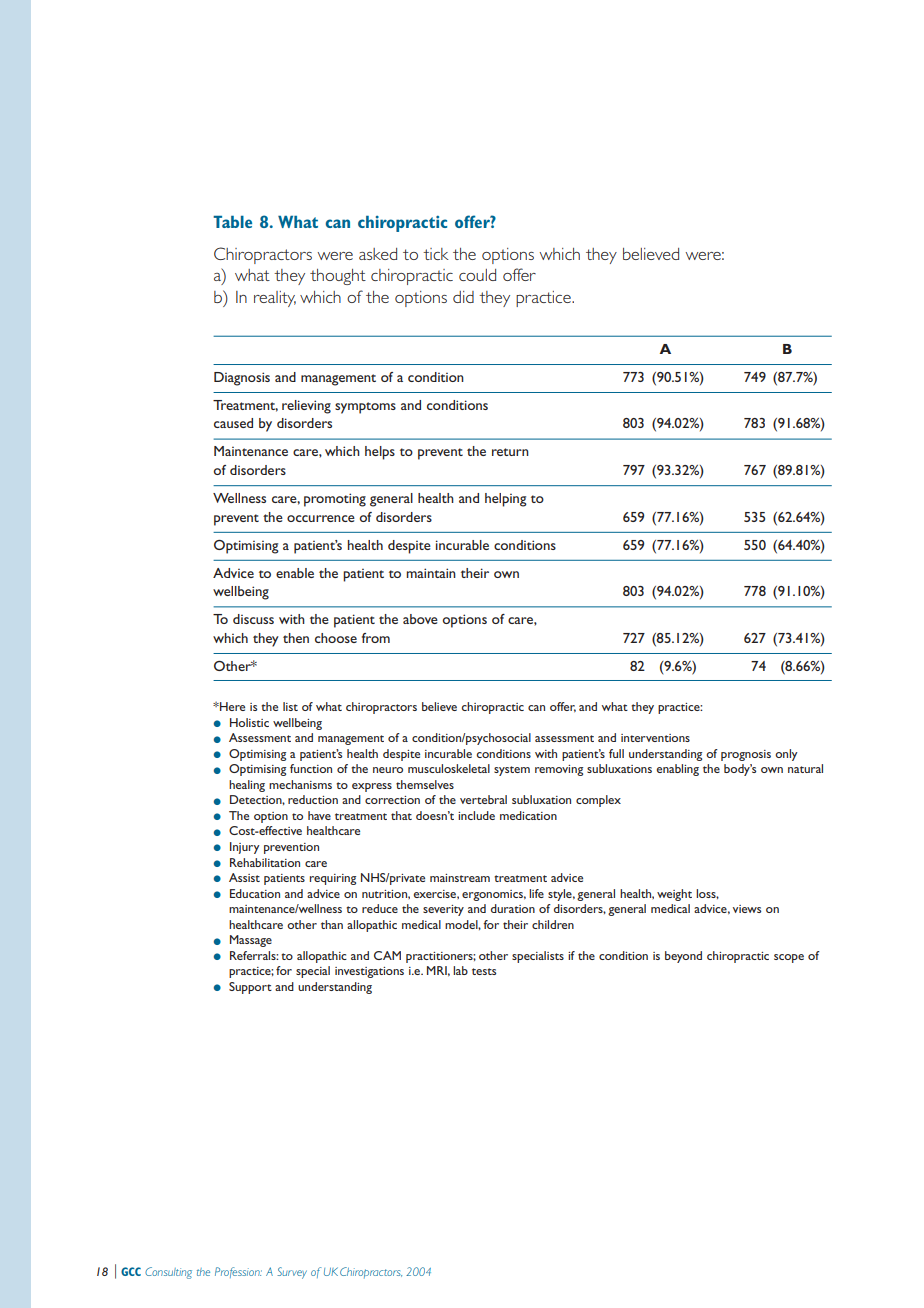 The height and width of the page is (1308, 924). I want to click on beyond, so click(683, 957).
